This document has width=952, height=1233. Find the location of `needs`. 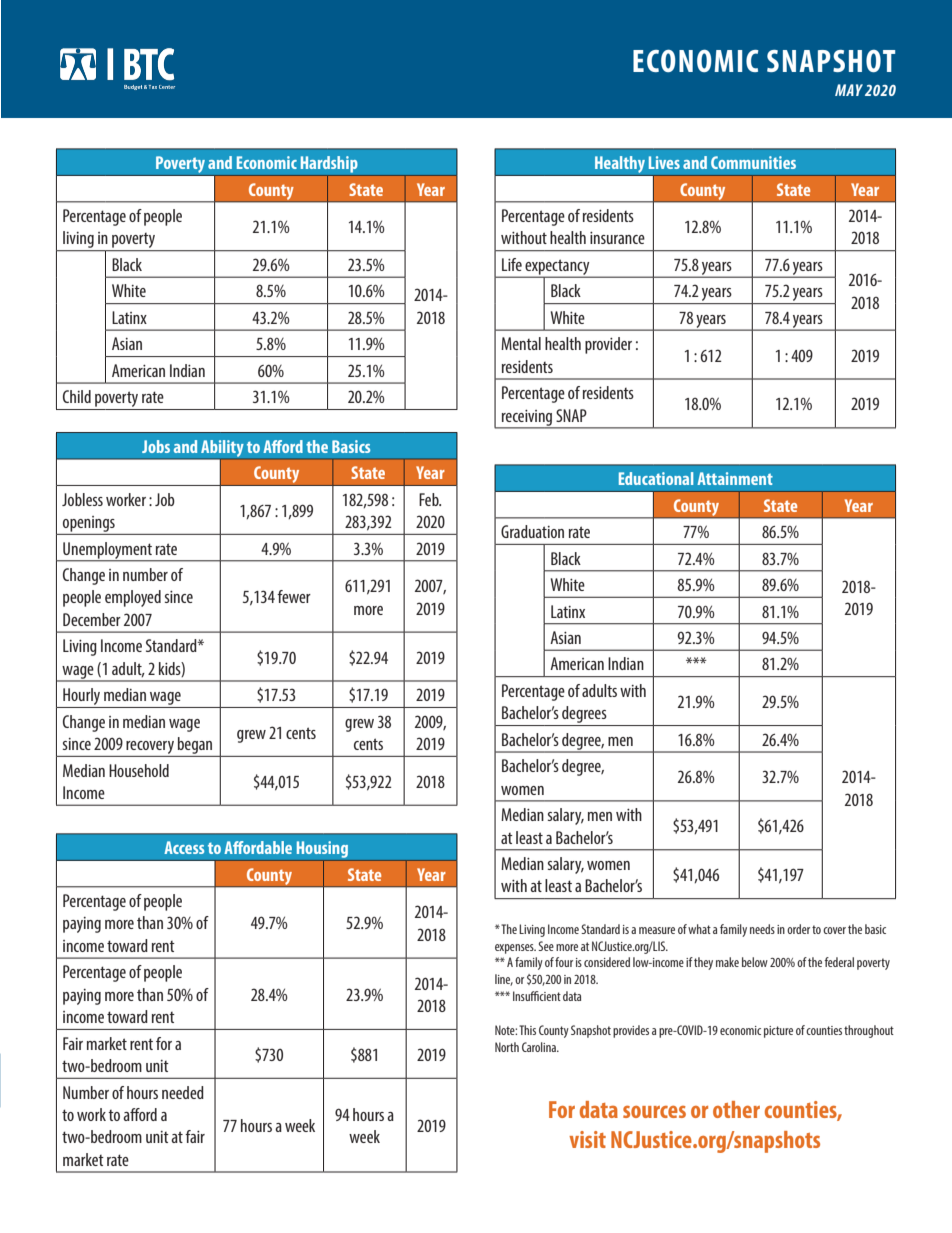

needs is located at coordinates (762, 929).
